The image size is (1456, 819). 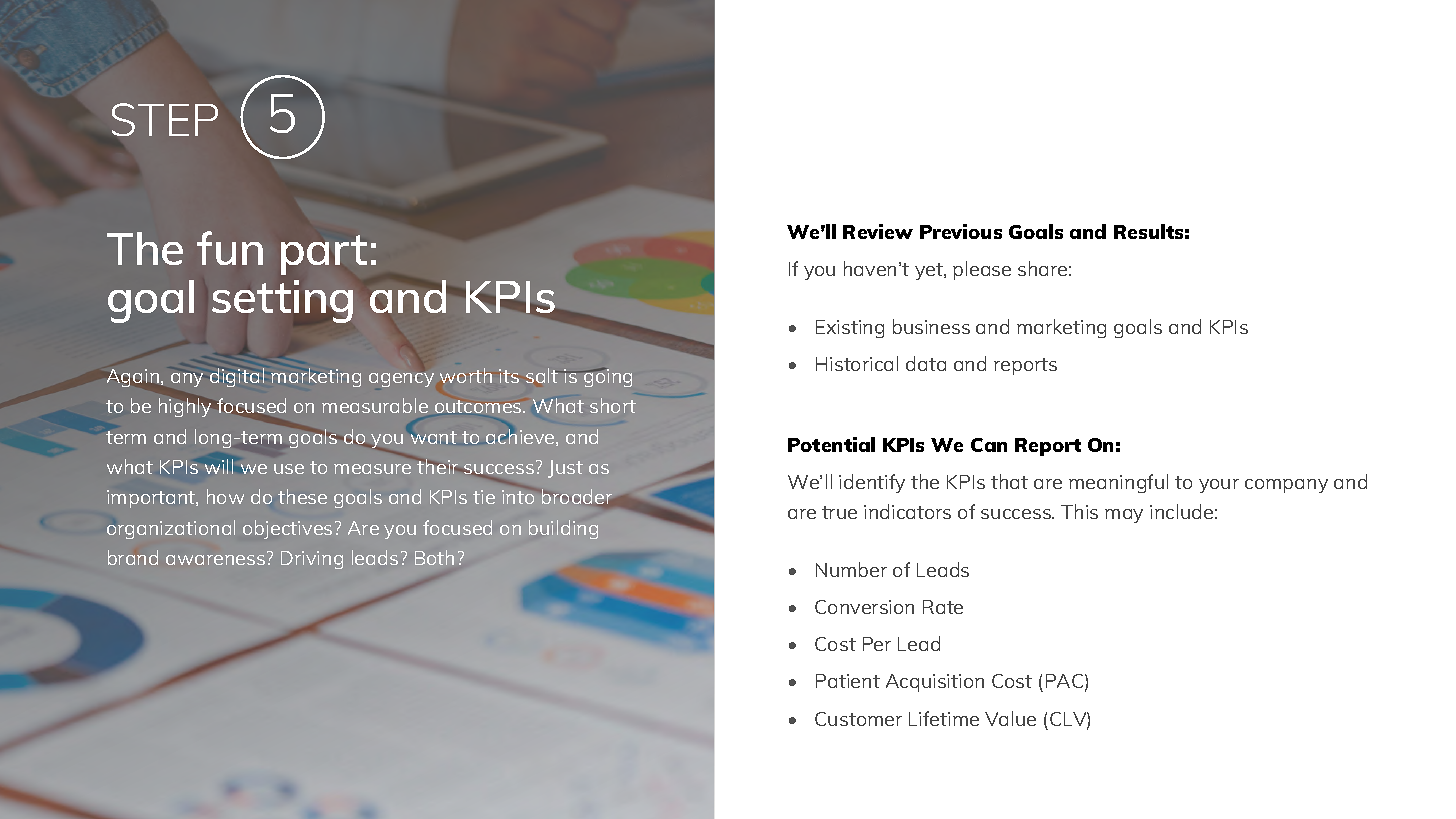 I want to click on highly, so click(x=186, y=407).
